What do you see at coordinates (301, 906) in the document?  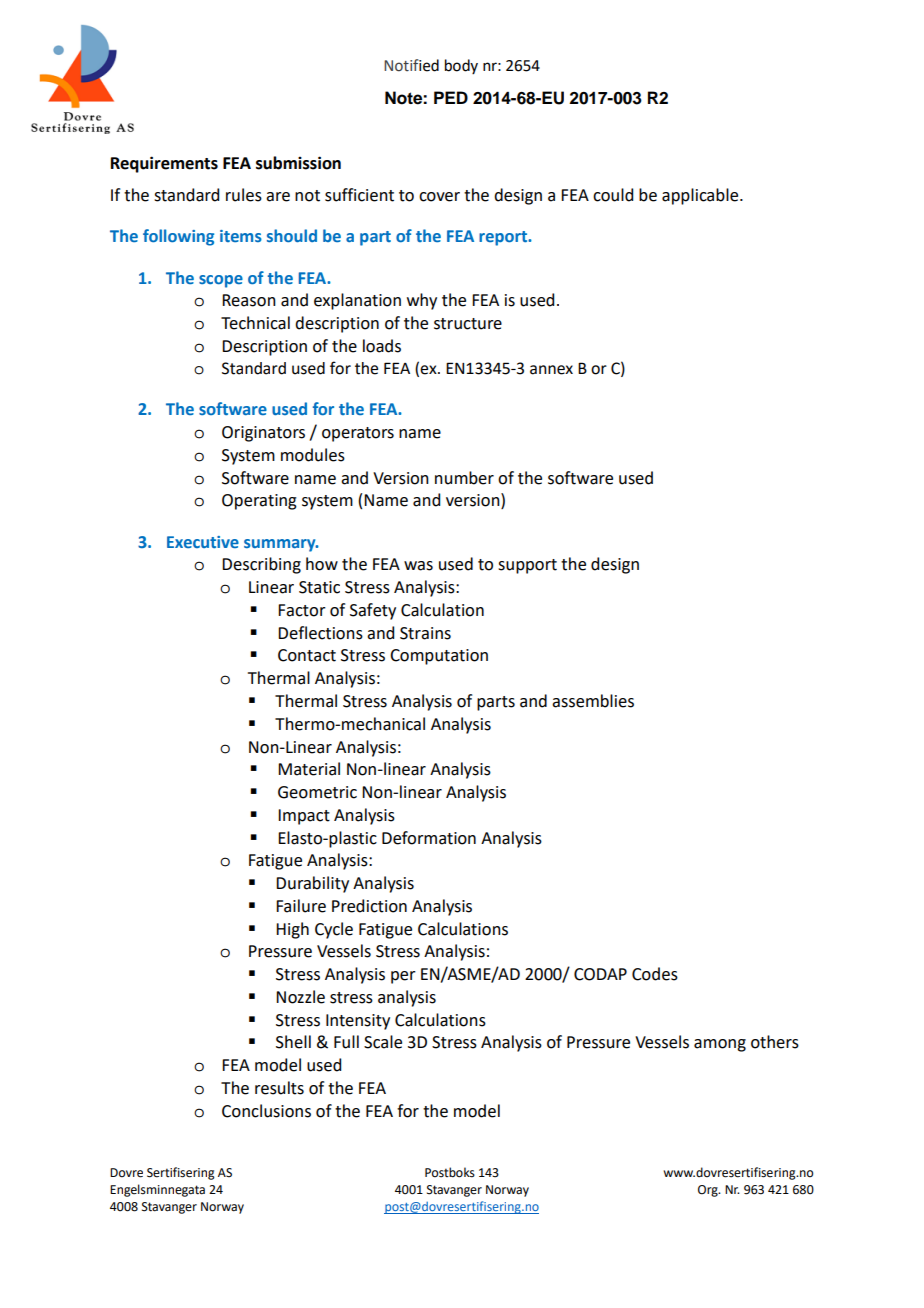 I see `Failure` at bounding box center [301, 906].
